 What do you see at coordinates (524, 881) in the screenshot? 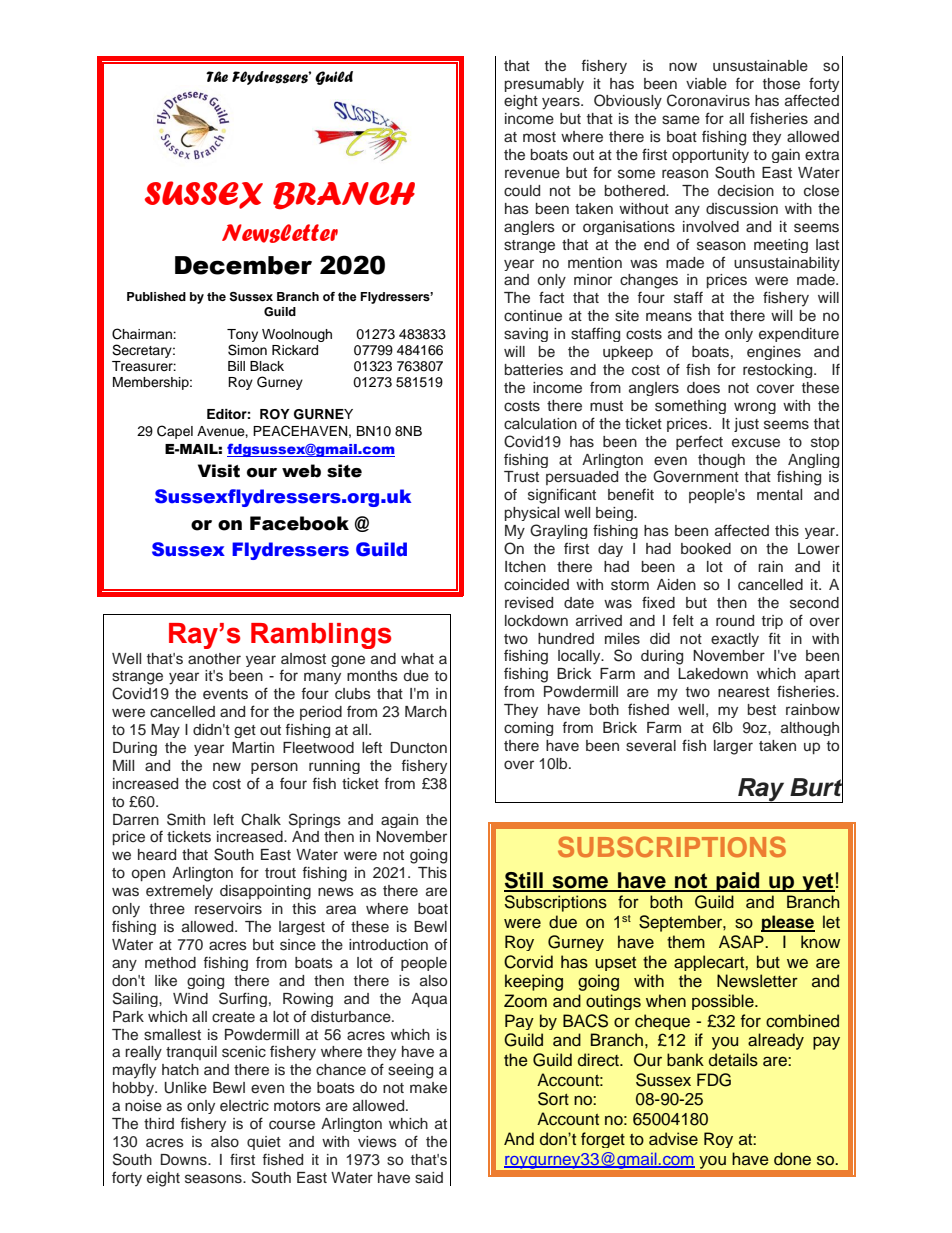
I see `Still` at bounding box center [524, 881].
